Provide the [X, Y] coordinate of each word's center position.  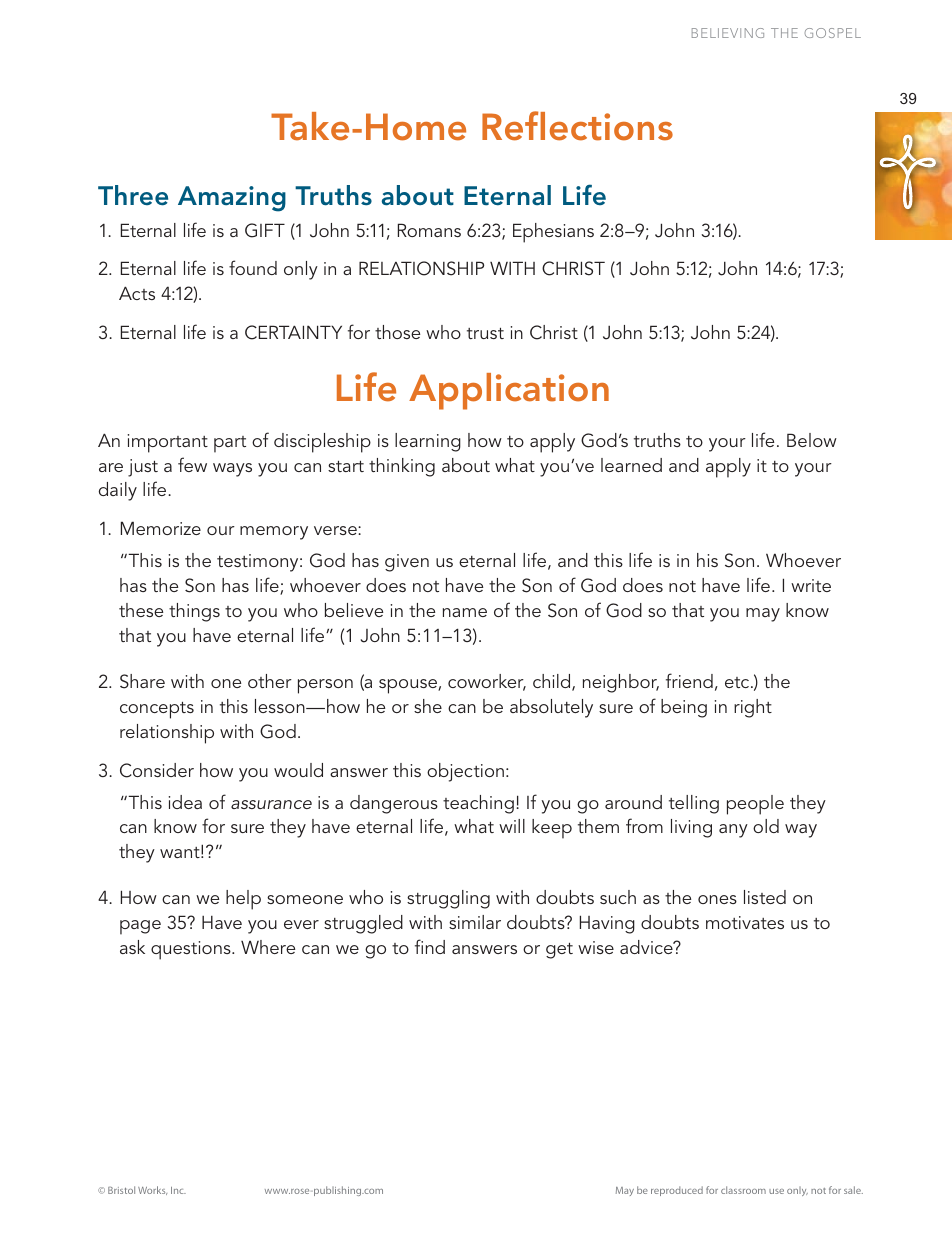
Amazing [232, 199]
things [194, 612]
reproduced [677, 1191]
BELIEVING [728, 33]
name [465, 612]
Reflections [577, 126]
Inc [178, 1190]
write [811, 585]
